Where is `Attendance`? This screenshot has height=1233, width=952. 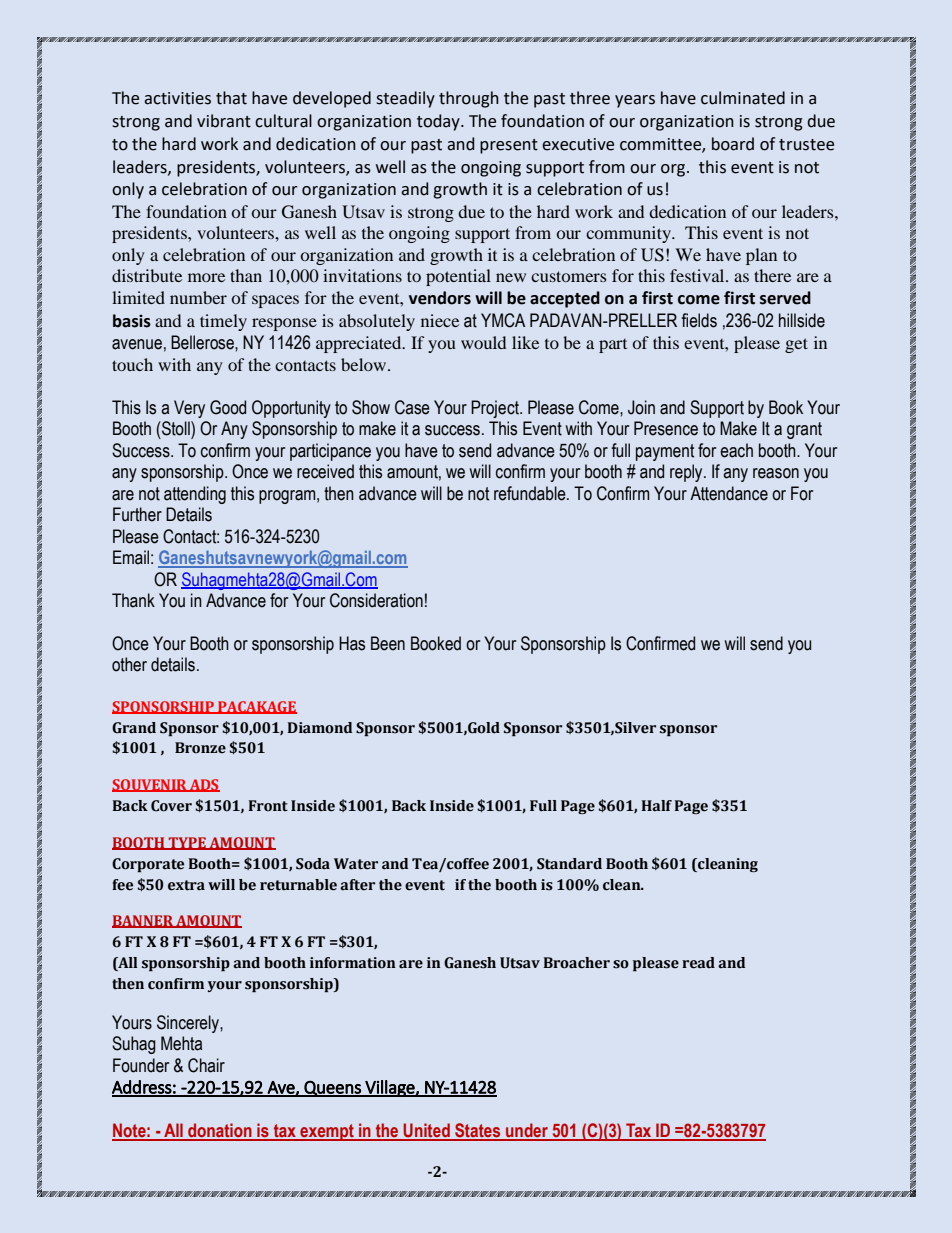 Attendance is located at coordinates (729, 493).
